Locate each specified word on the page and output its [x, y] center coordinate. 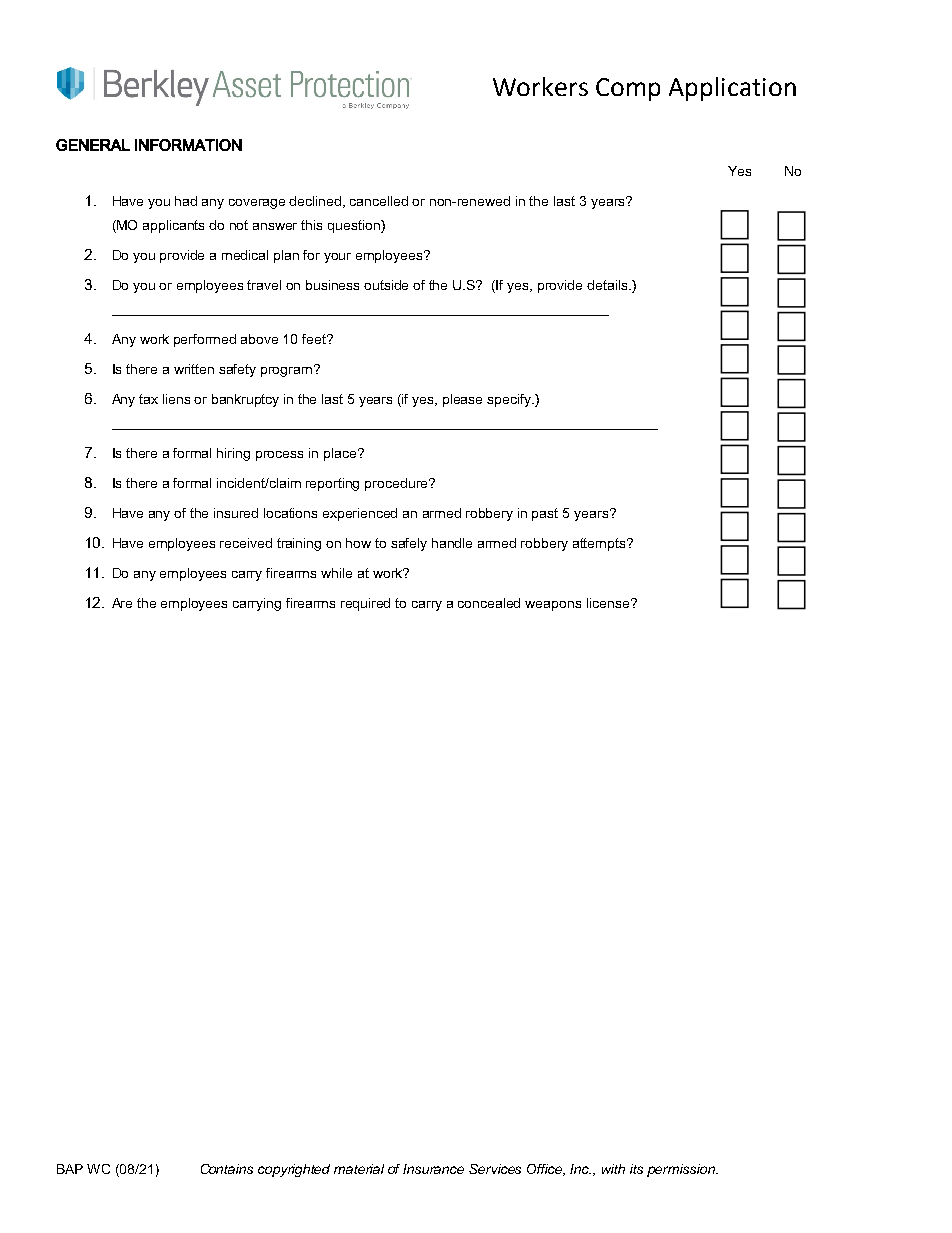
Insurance [433, 1169]
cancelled [379, 201]
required [365, 604]
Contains [227, 1169]
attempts [600, 544]
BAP [70, 1169]
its [636, 1169]
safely [409, 544]
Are [122, 603]
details [608, 285]
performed [205, 340]
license [609, 603]
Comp [628, 89]
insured [236, 513]
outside [386, 285]
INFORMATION [188, 145]
